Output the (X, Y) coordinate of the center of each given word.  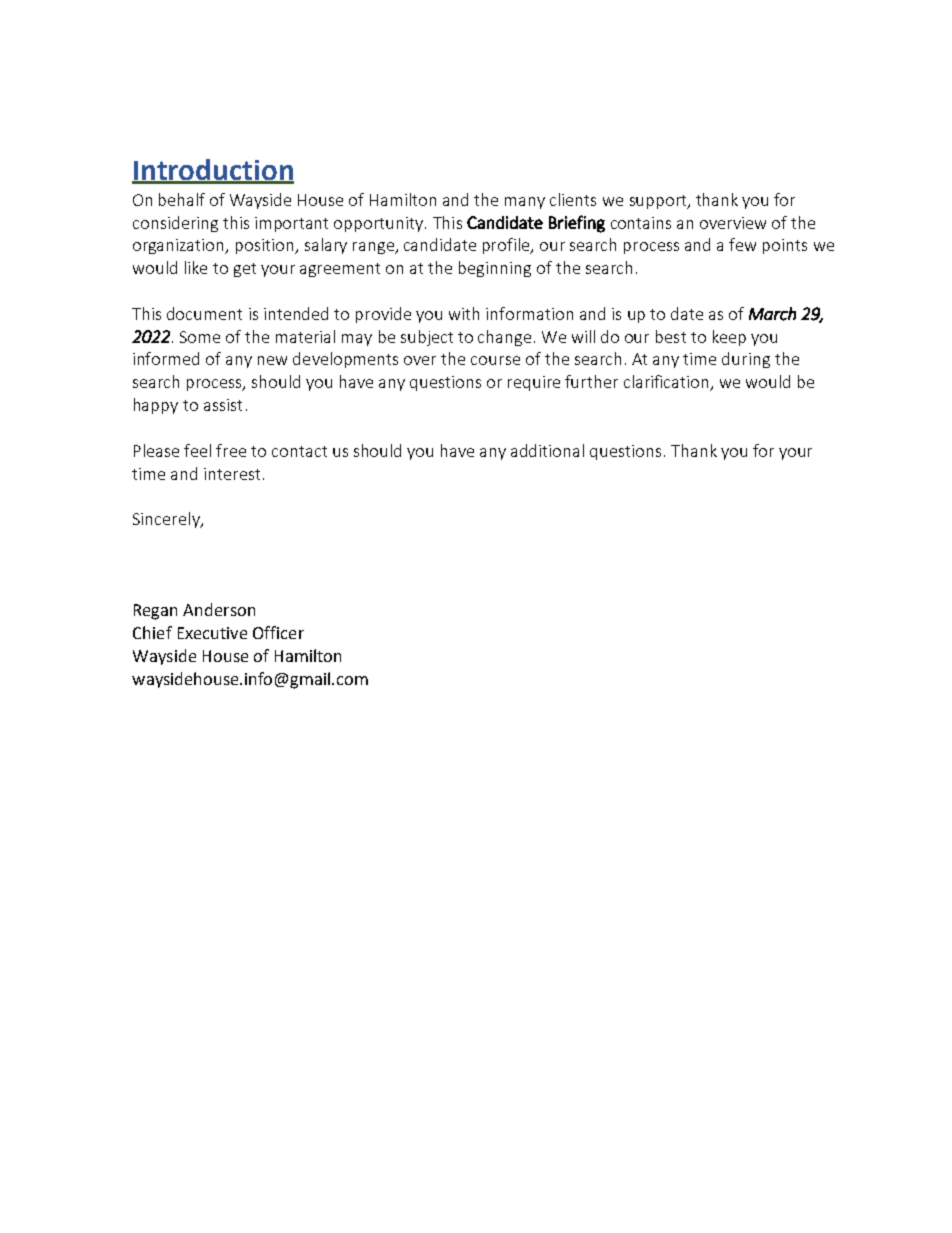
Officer (278, 632)
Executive (212, 633)
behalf (182, 199)
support (659, 202)
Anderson (219, 609)
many (525, 203)
